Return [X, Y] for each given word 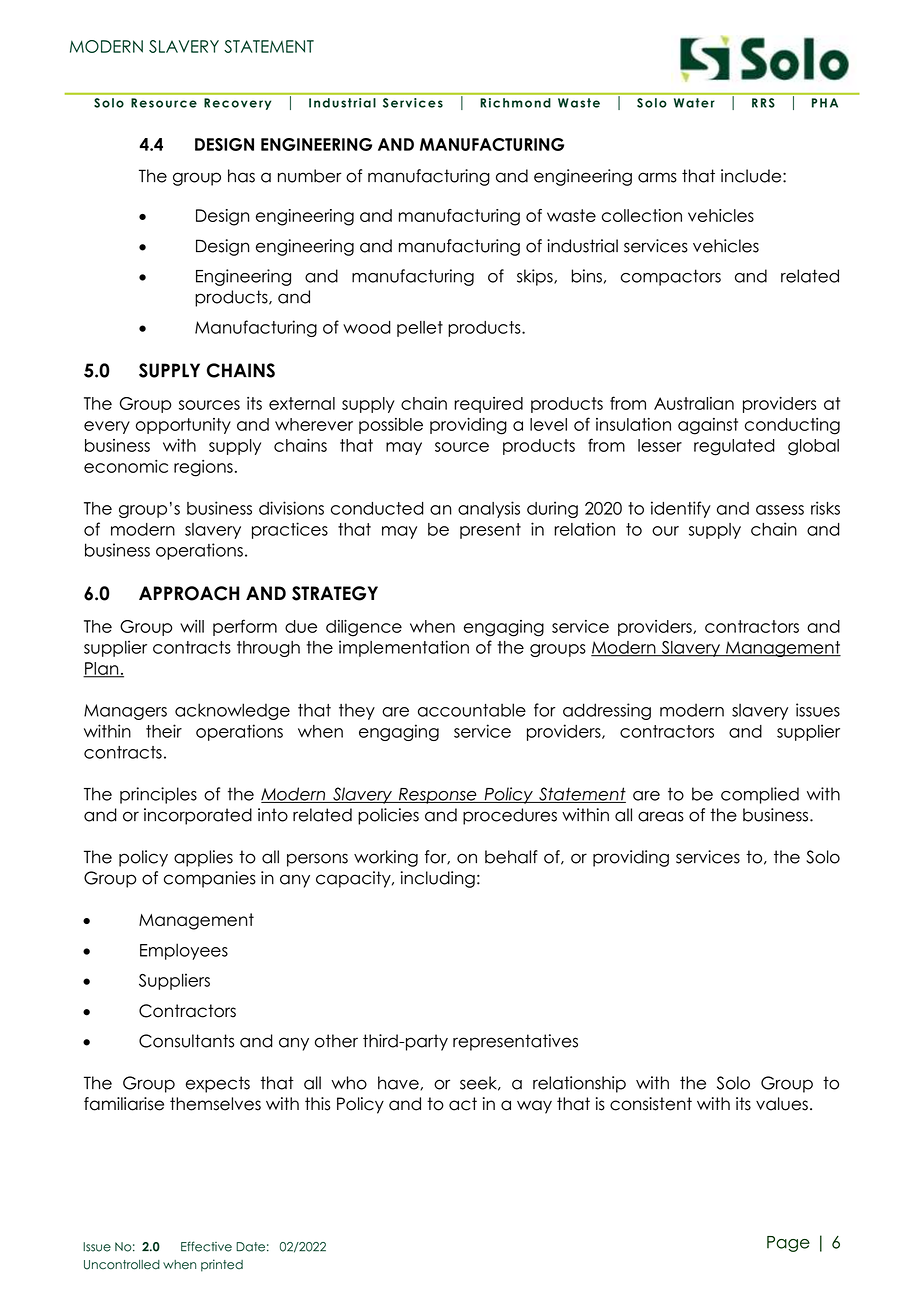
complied [760, 795]
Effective [206, 1246]
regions [203, 468]
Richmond [515, 103]
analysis [489, 509]
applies [203, 858]
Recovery [237, 104]
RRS [763, 103]
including [438, 879]
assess [780, 510]
